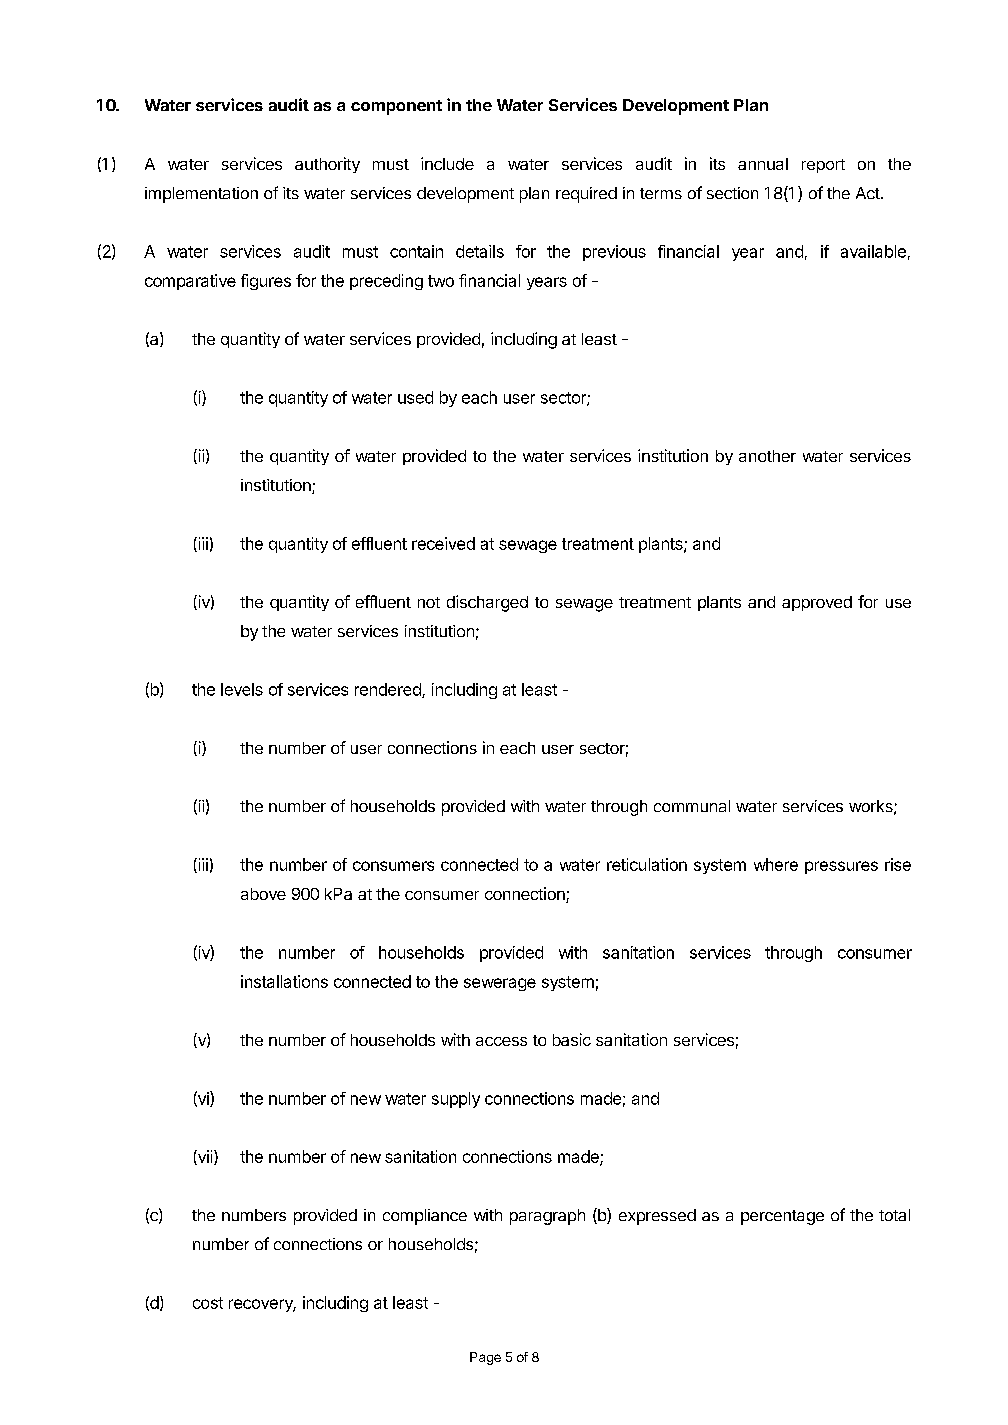 This page has width=1008, height=1425. What do you see at coordinates (767, 456) in the page?
I see `another` at bounding box center [767, 456].
